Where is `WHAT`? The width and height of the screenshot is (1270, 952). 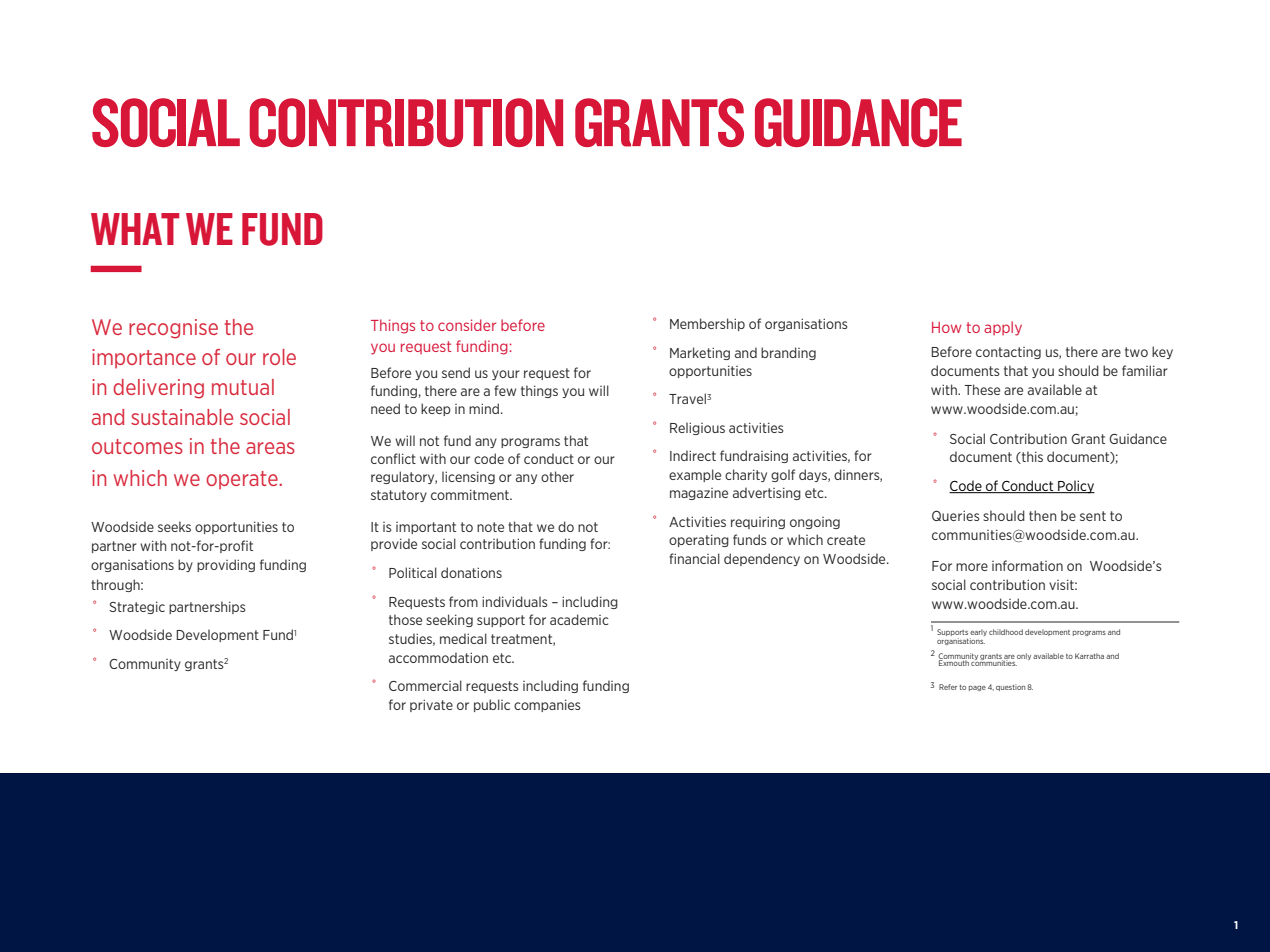 WHAT is located at coordinates (135, 229).
